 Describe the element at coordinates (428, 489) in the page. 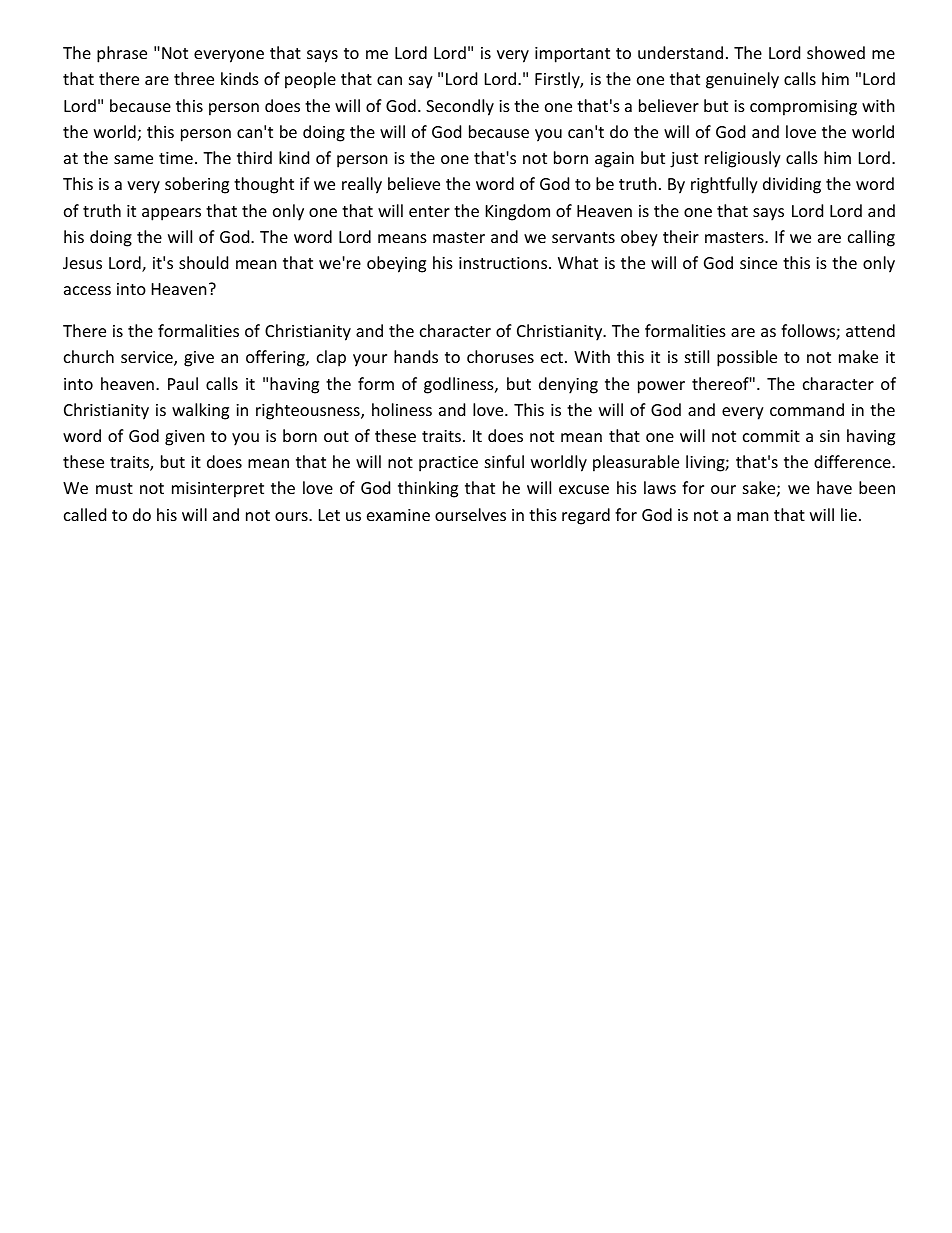

I see `thinking` at that location.
